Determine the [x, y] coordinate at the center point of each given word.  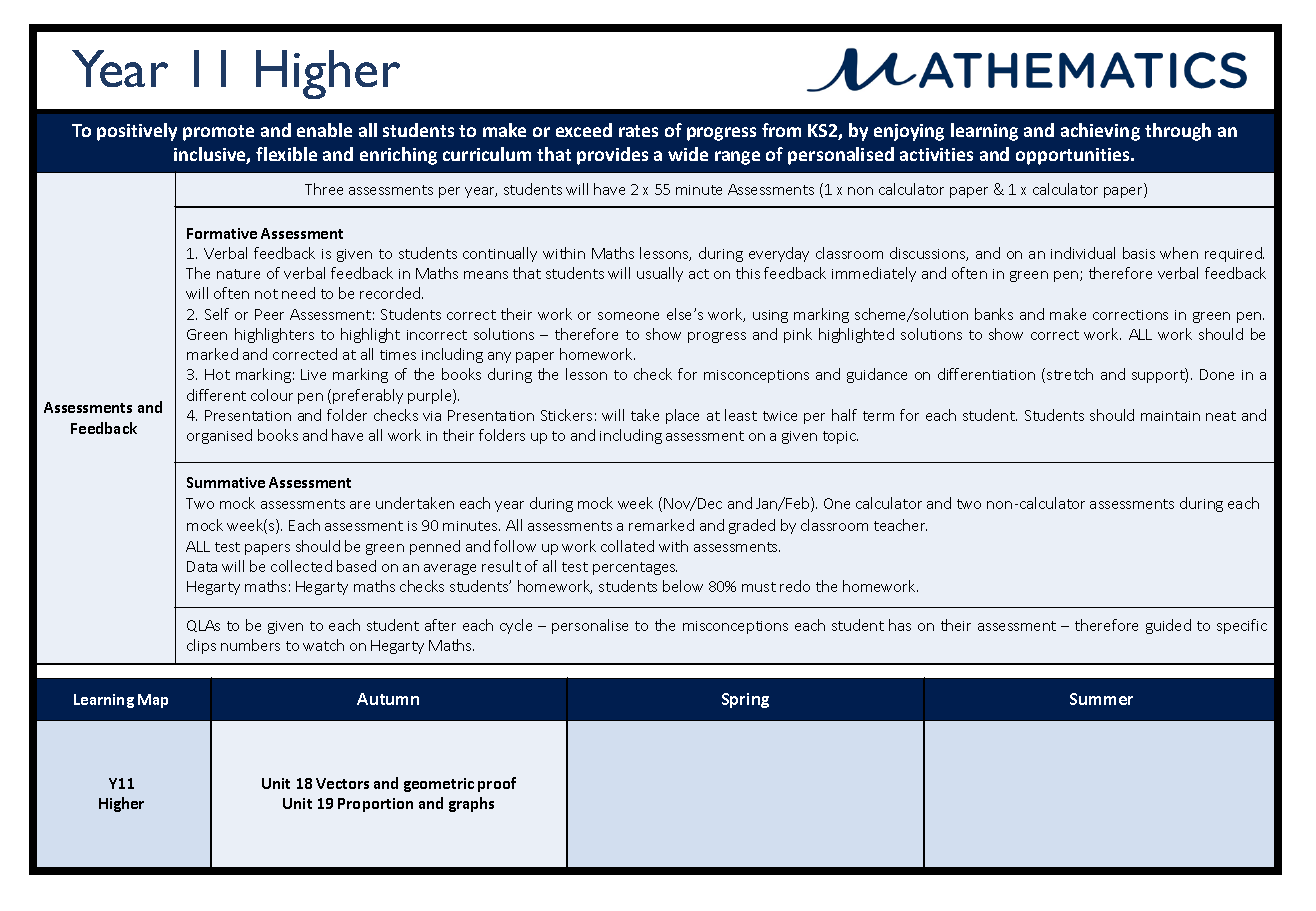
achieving [1100, 132]
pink [798, 335]
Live [313, 374]
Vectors [342, 783]
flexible [286, 154]
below [683, 586]
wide [688, 154]
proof [497, 784]
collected [301, 566]
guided [1168, 626]
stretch [1070, 374]
